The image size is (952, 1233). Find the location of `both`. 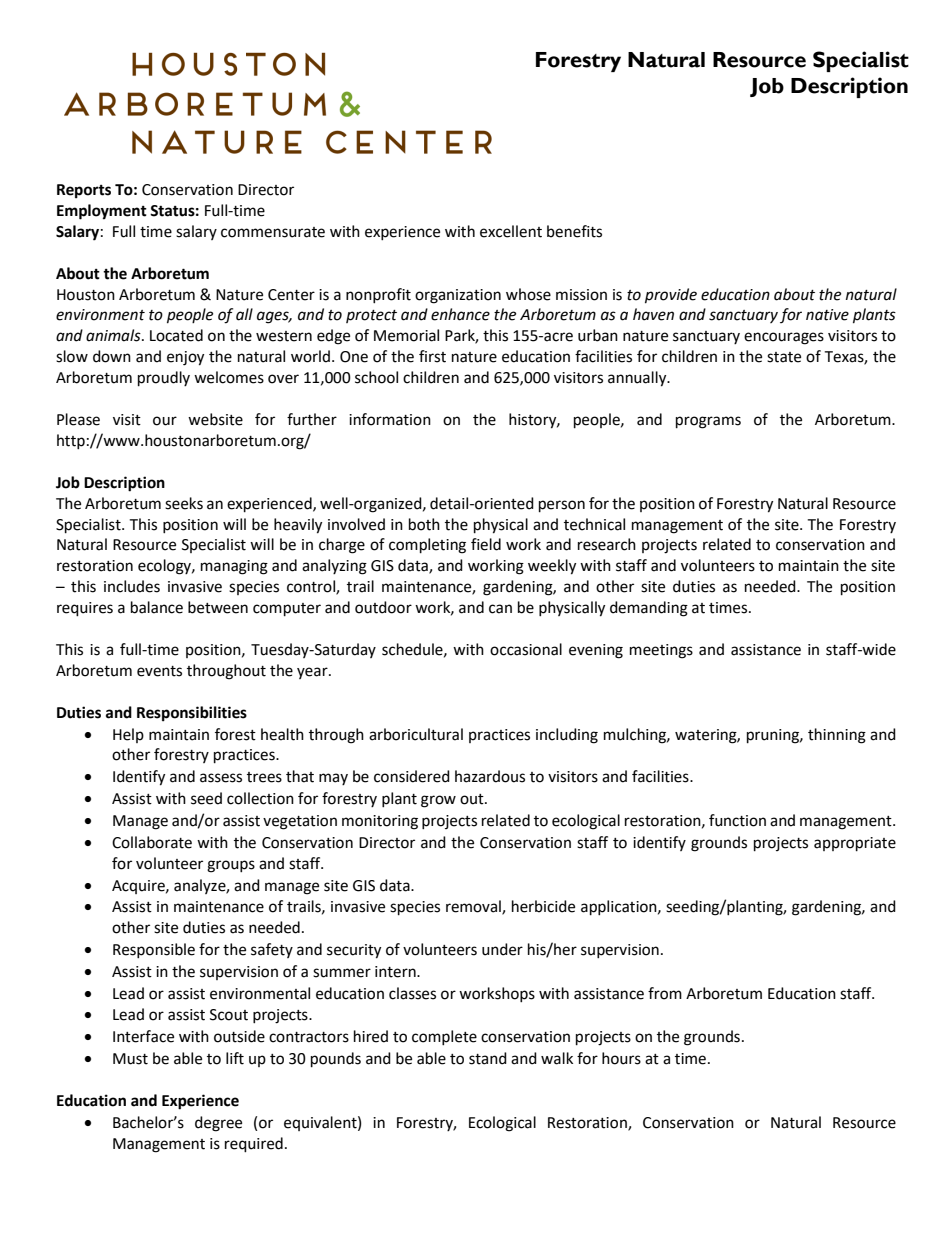

both is located at coordinates (424, 524).
